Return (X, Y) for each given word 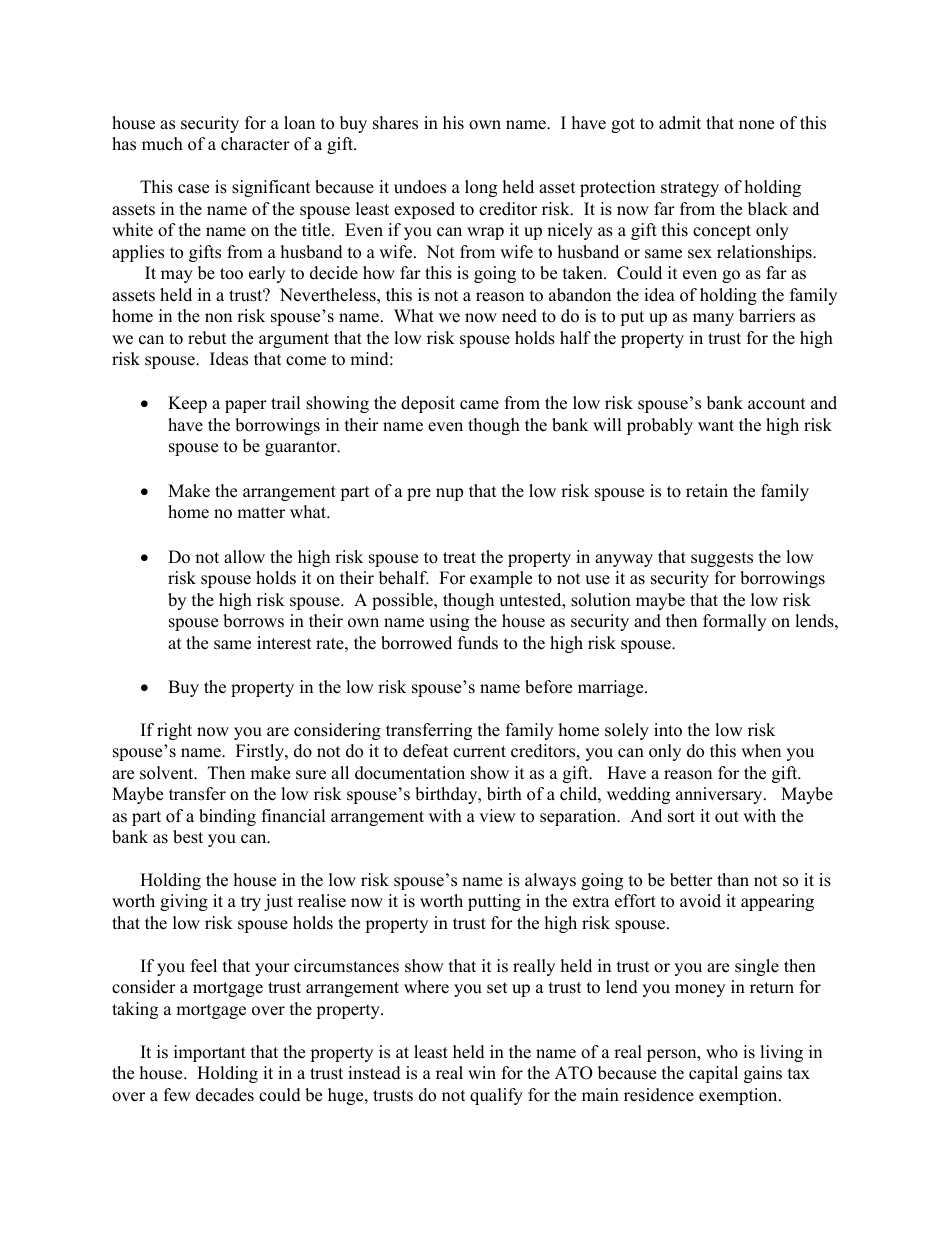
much (162, 144)
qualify (496, 1096)
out (727, 817)
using (449, 622)
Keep (187, 404)
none (756, 125)
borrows (253, 621)
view (497, 816)
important (210, 1053)
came (479, 405)
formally (734, 622)
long (481, 188)
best (188, 837)
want (716, 425)
